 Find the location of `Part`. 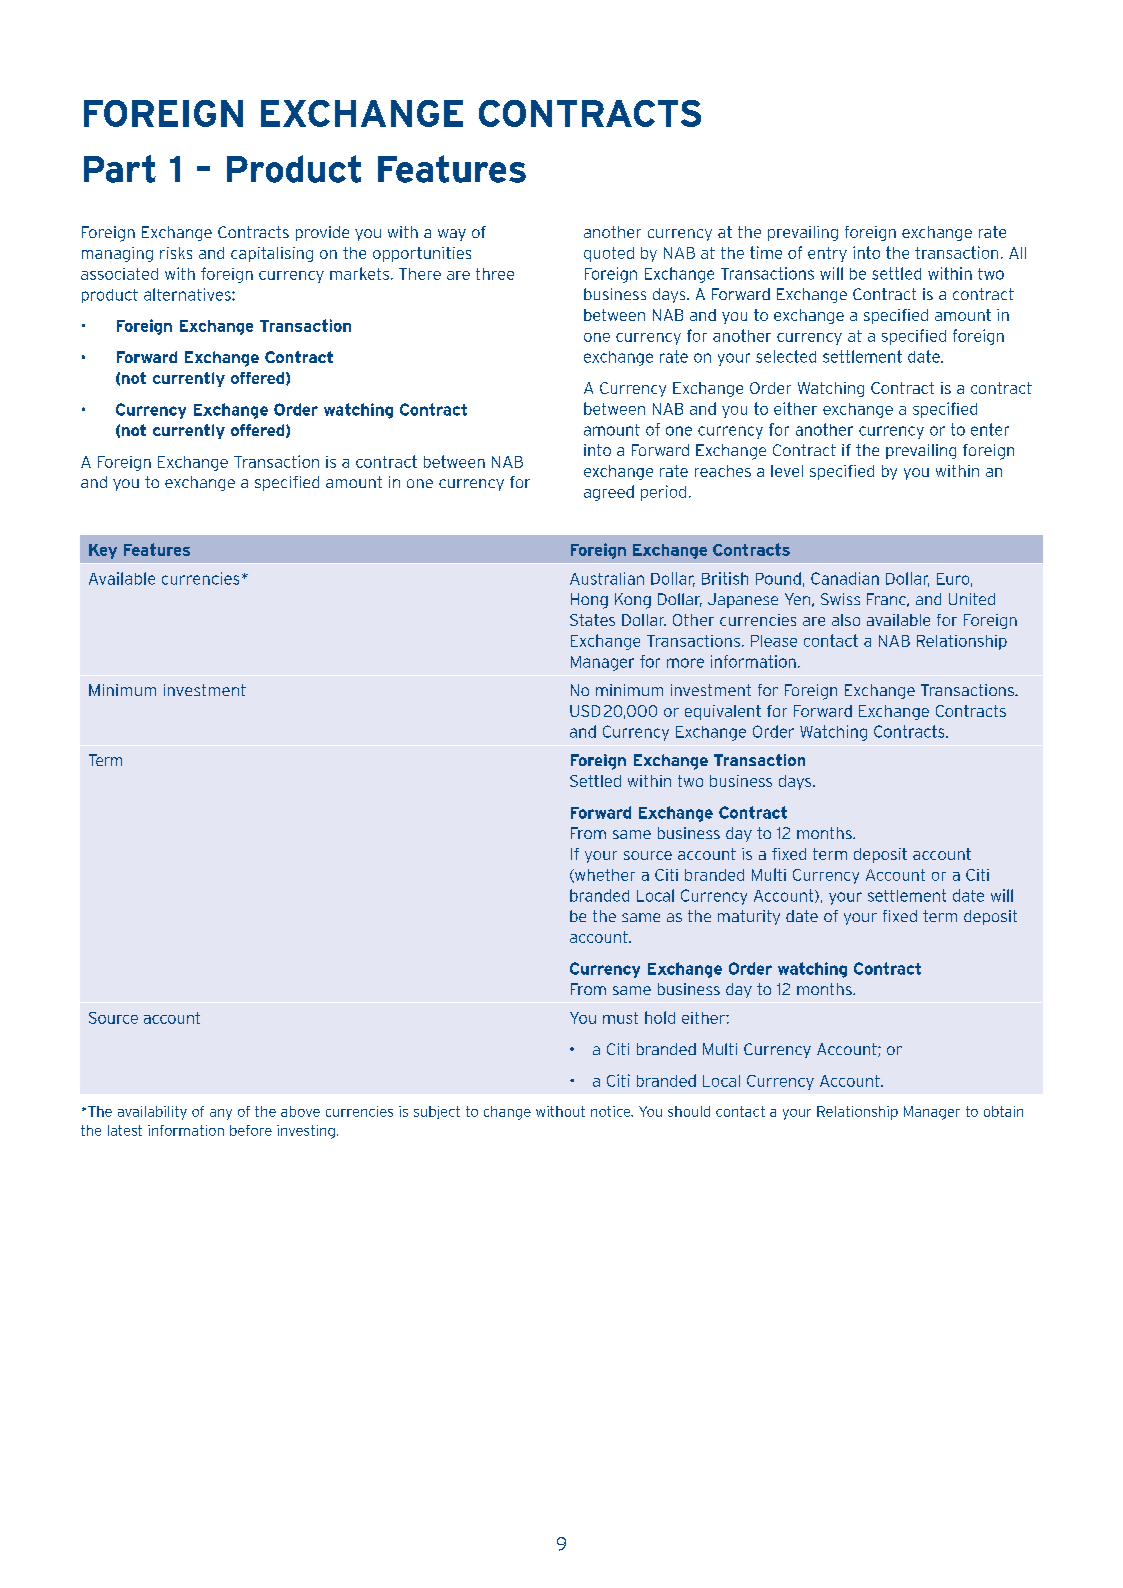

Part is located at coordinates (120, 169).
